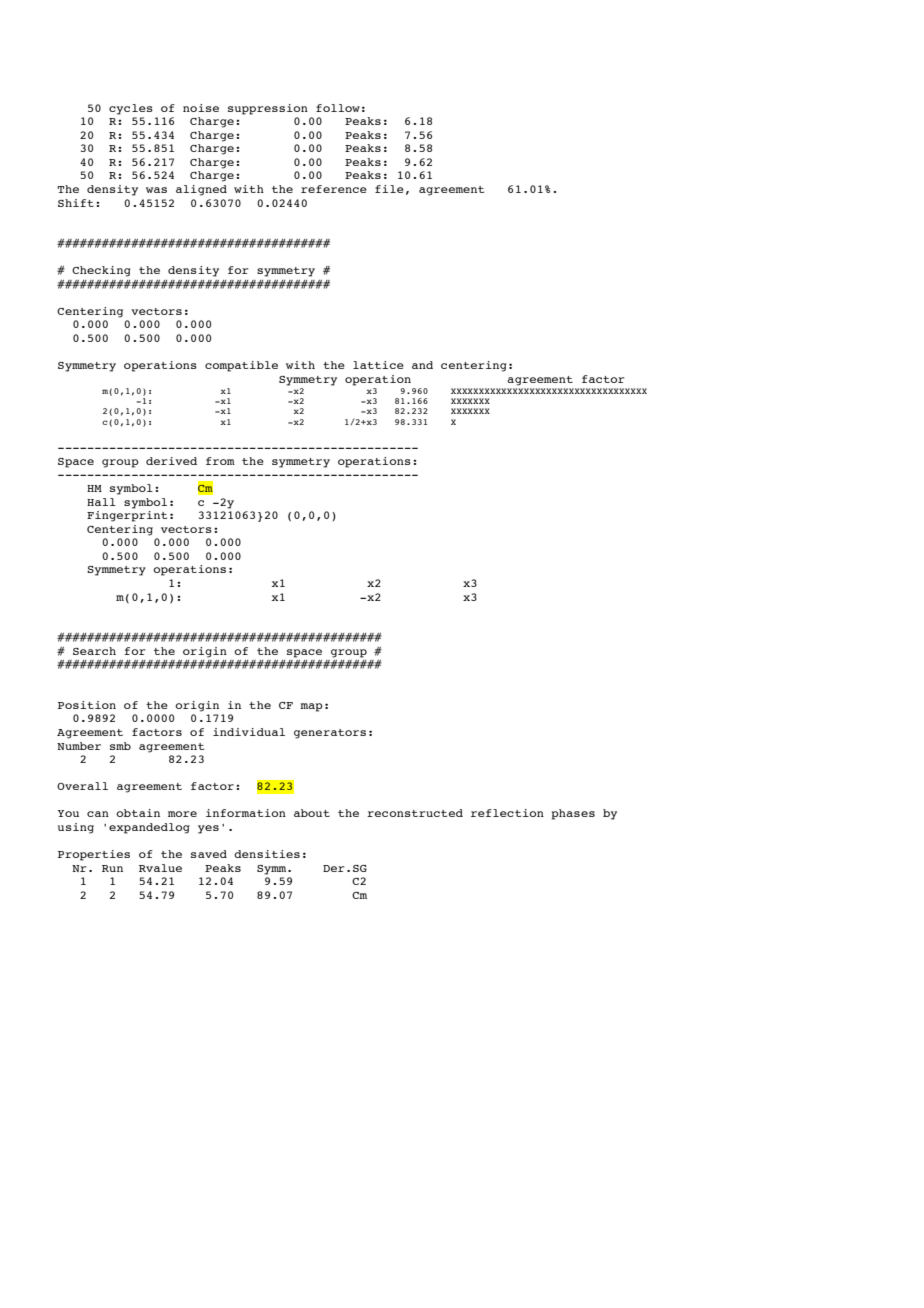 The width and height of the screenshot is (924, 1308). I want to click on reference, so click(334, 189).
